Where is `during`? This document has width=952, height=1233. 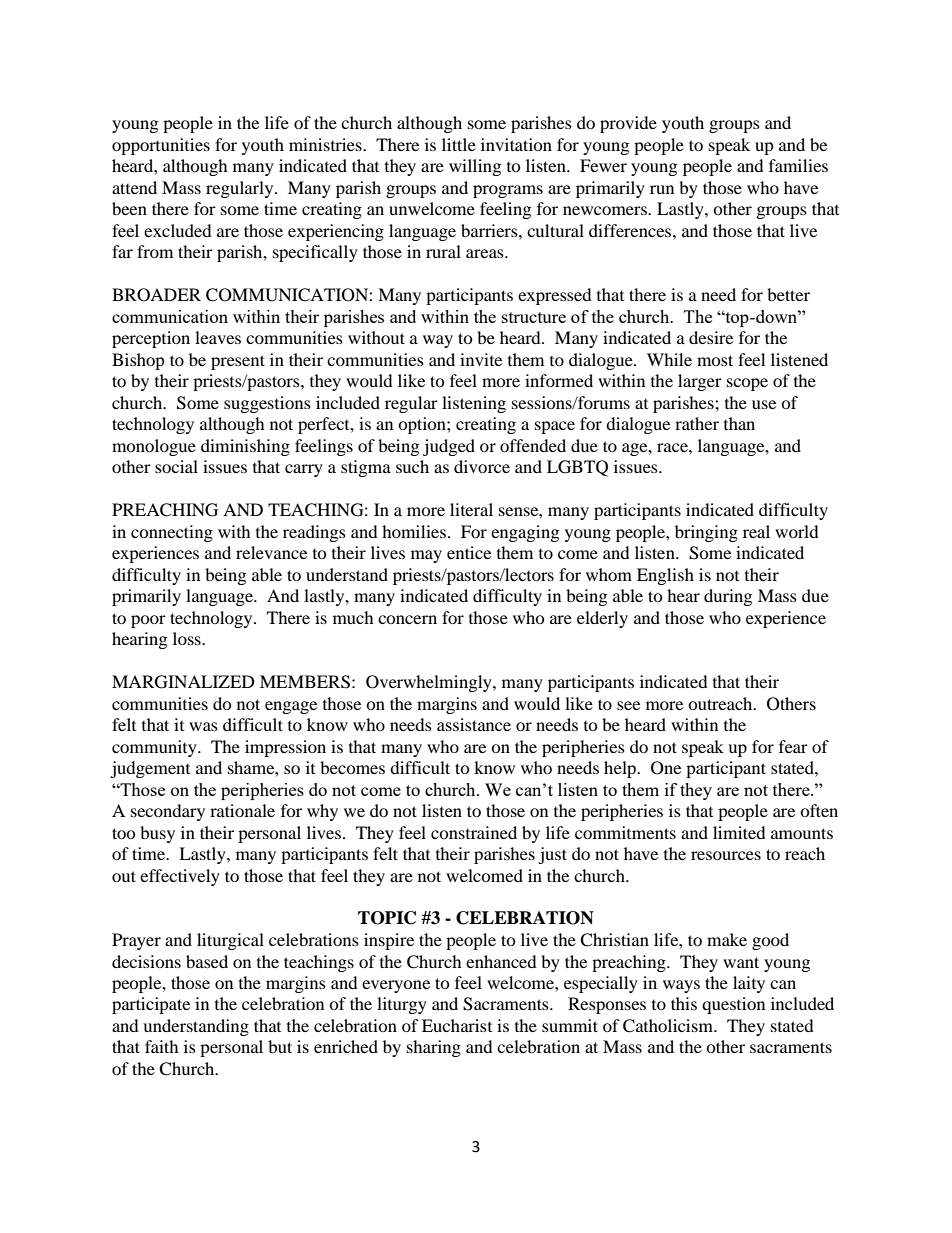 during is located at coordinates (728, 597).
